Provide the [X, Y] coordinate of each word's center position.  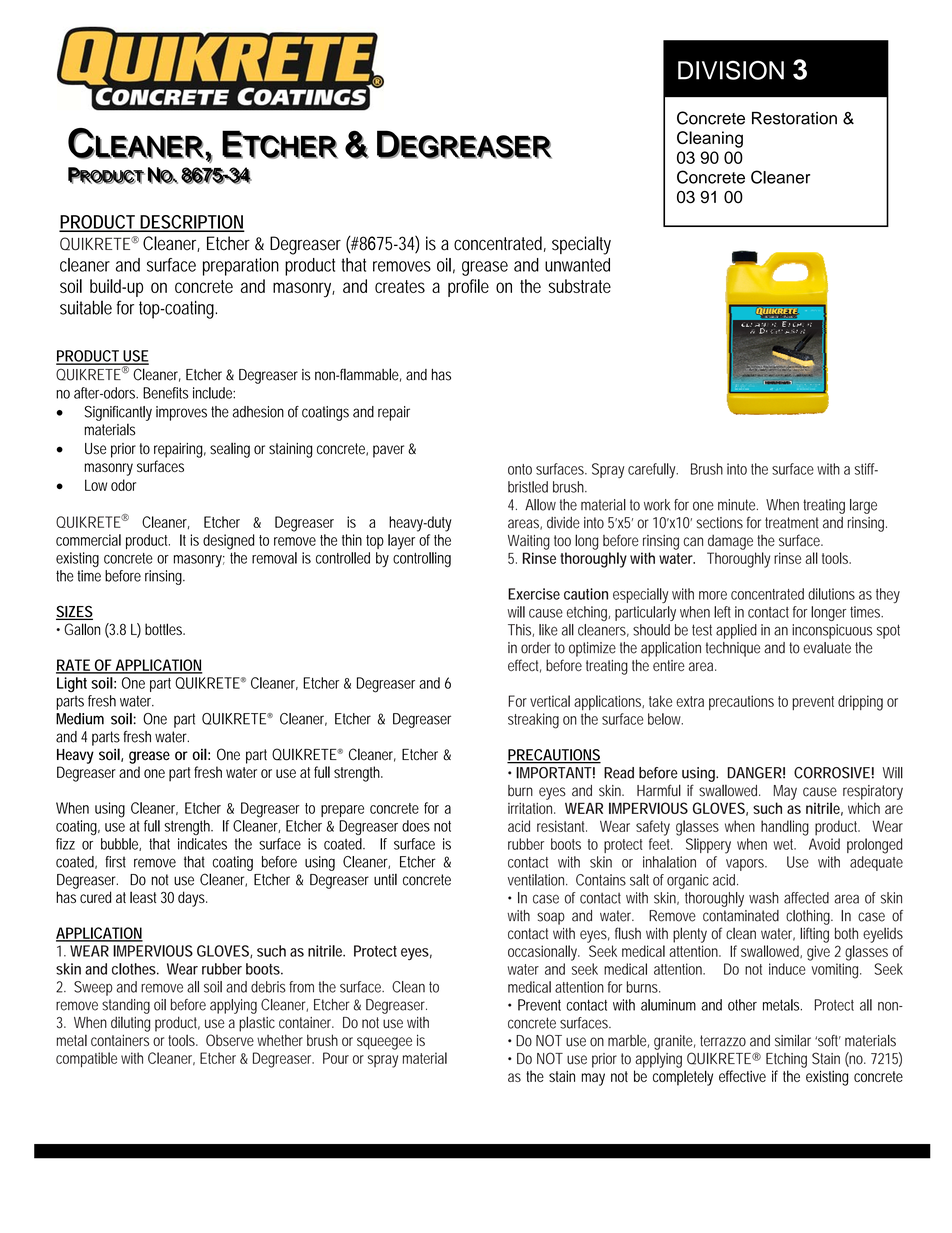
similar [793, 1040]
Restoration [794, 118]
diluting [130, 1024]
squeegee [384, 1043]
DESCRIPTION [191, 223]
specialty [581, 245]
